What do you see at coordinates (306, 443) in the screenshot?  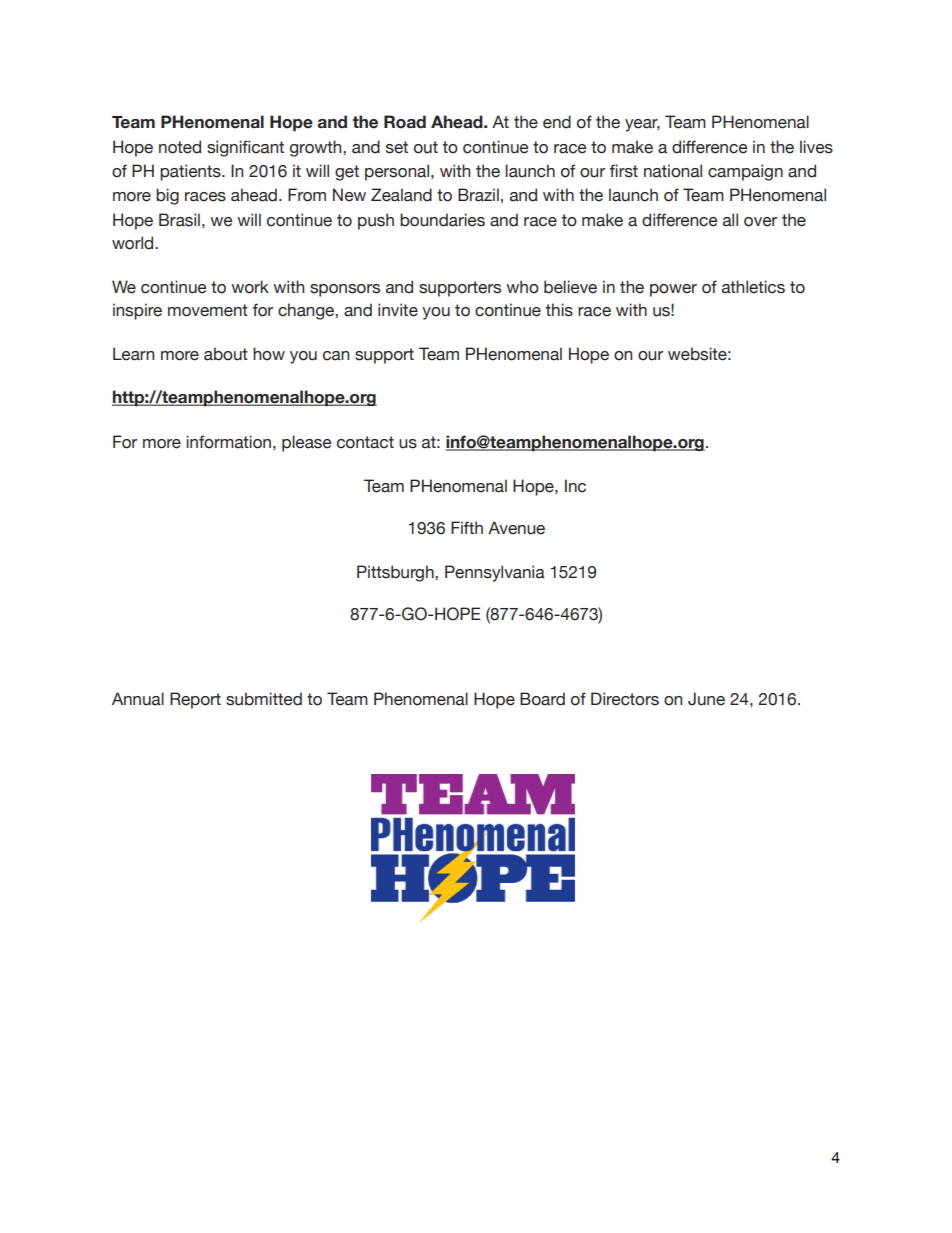 I see `please` at bounding box center [306, 443].
